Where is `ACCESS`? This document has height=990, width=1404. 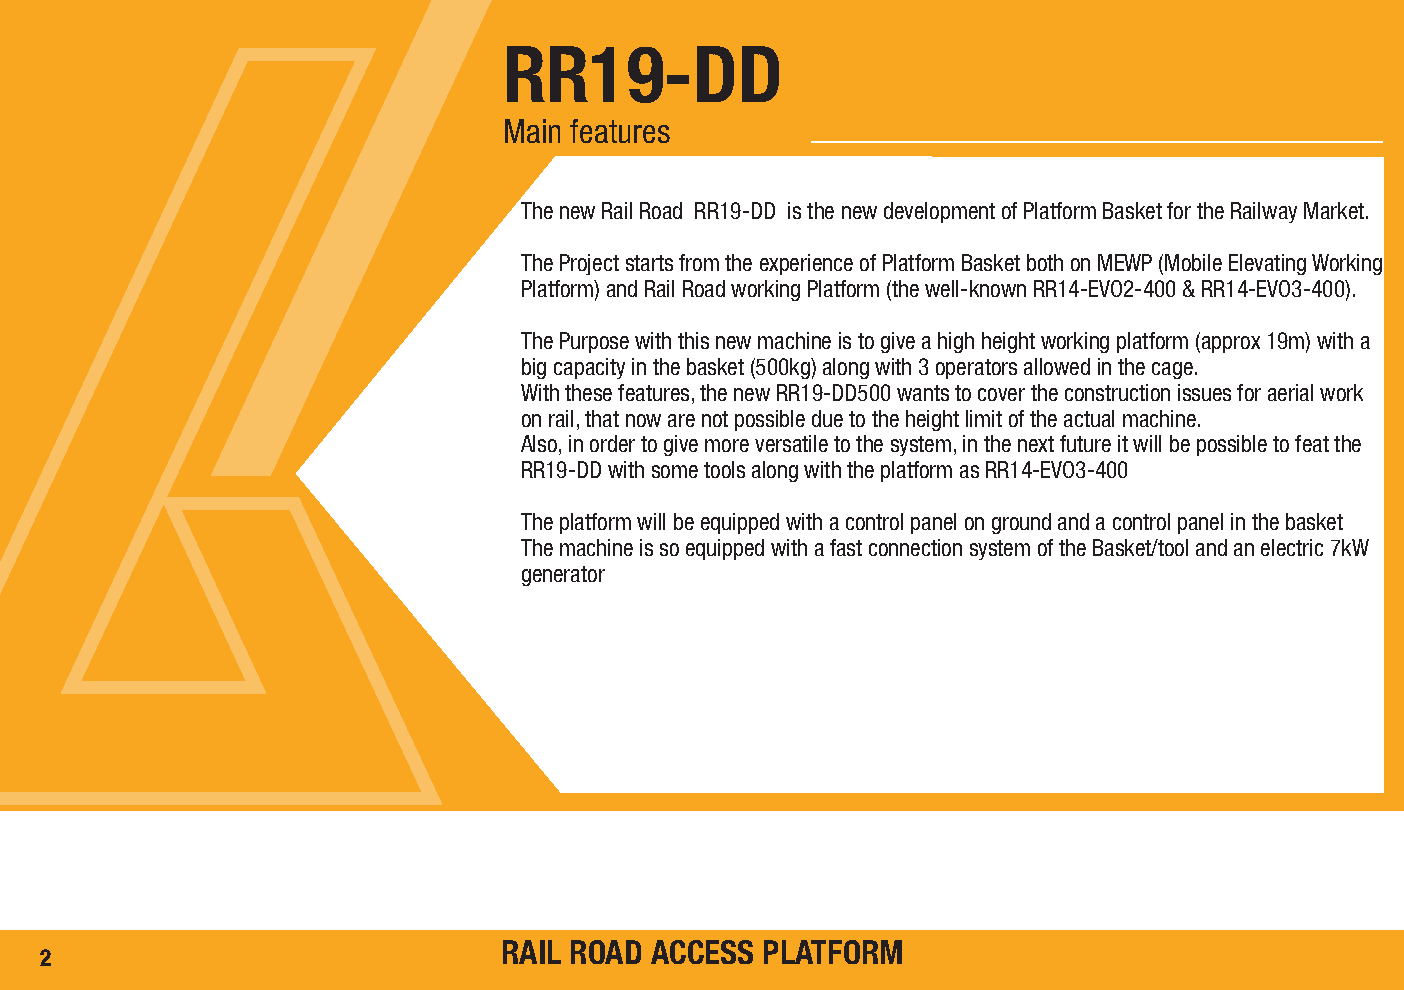 ACCESS is located at coordinates (702, 952).
